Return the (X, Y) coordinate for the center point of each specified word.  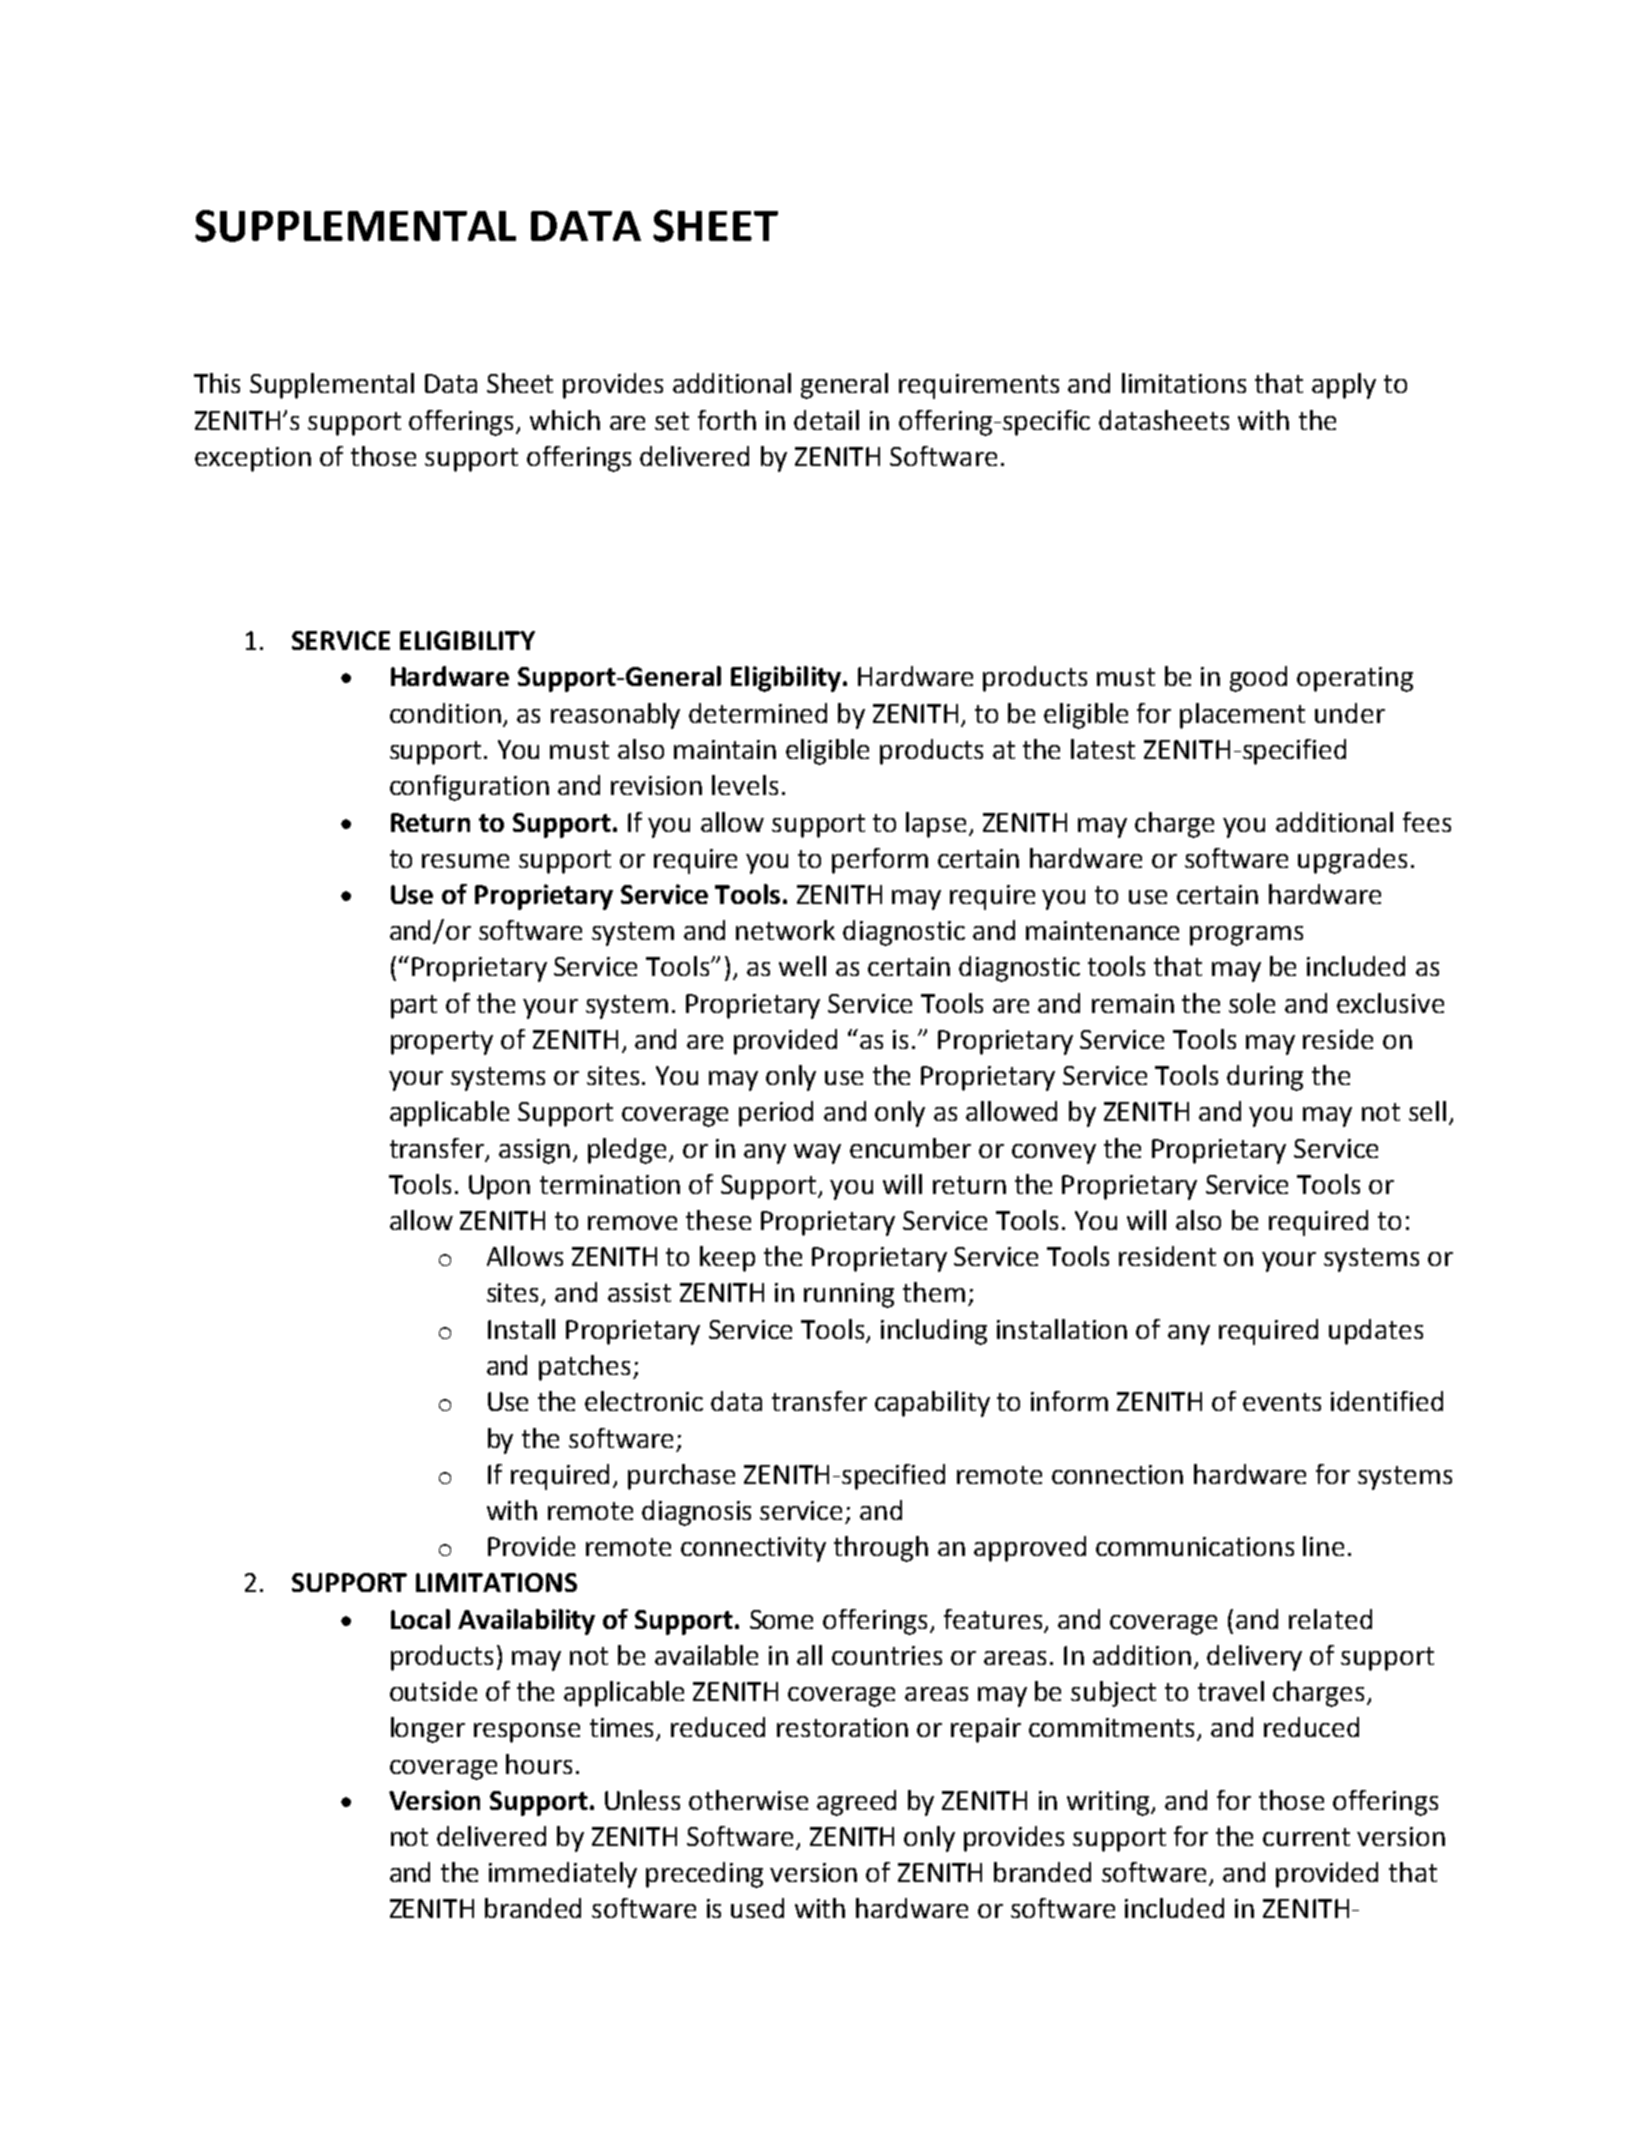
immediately (563, 1875)
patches (586, 1368)
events (1282, 1402)
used (757, 1908)
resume (465, 861)
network (785, 930)
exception (253, 459)
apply (1344, 386)
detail (826, 420)
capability (932, 1404)
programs (1246, 936)
